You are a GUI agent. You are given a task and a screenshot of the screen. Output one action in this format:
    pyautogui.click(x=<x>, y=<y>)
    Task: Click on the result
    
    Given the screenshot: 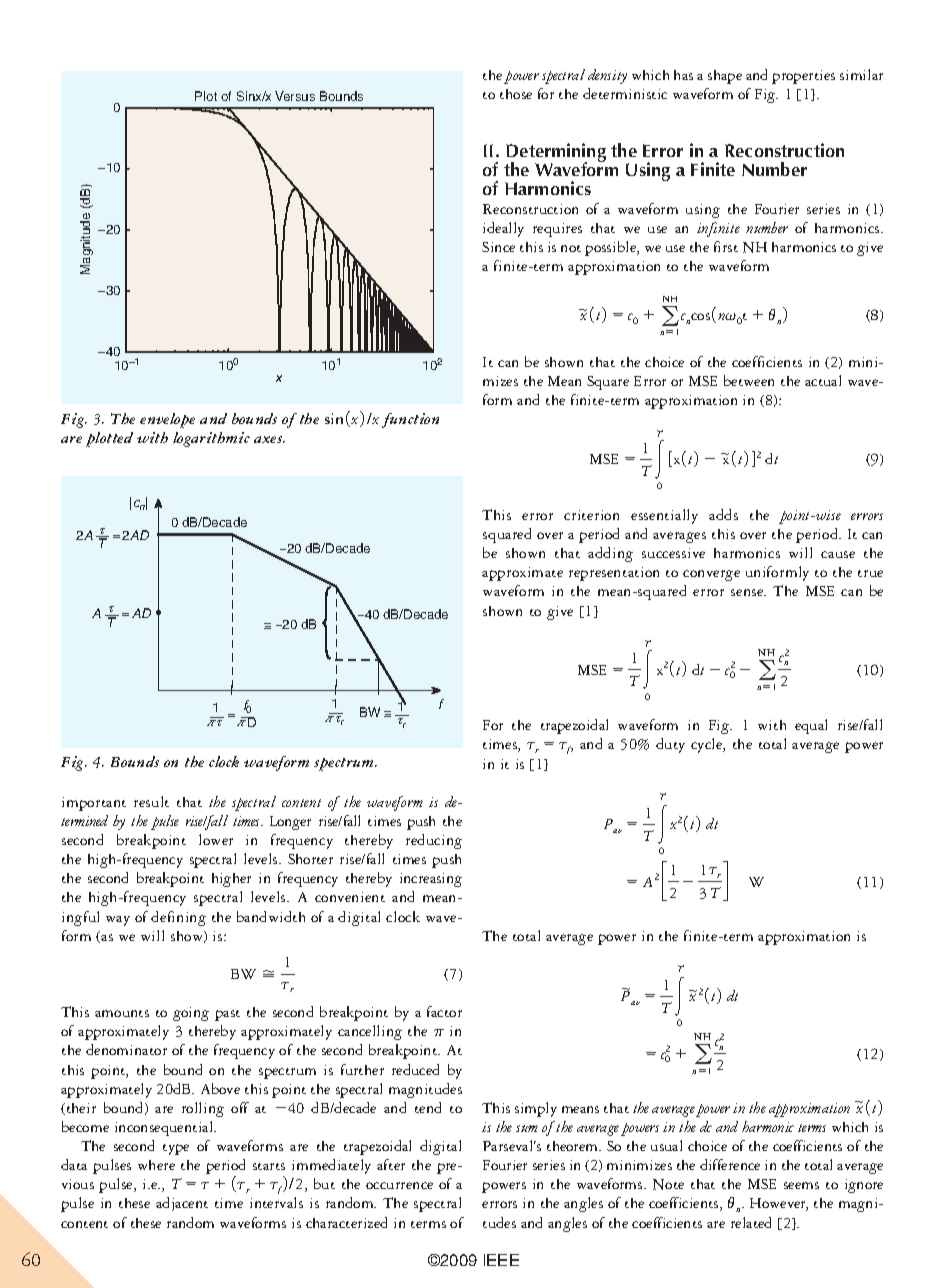 What is the action you would take?
    pyautogui.click(x=151, y=801)
